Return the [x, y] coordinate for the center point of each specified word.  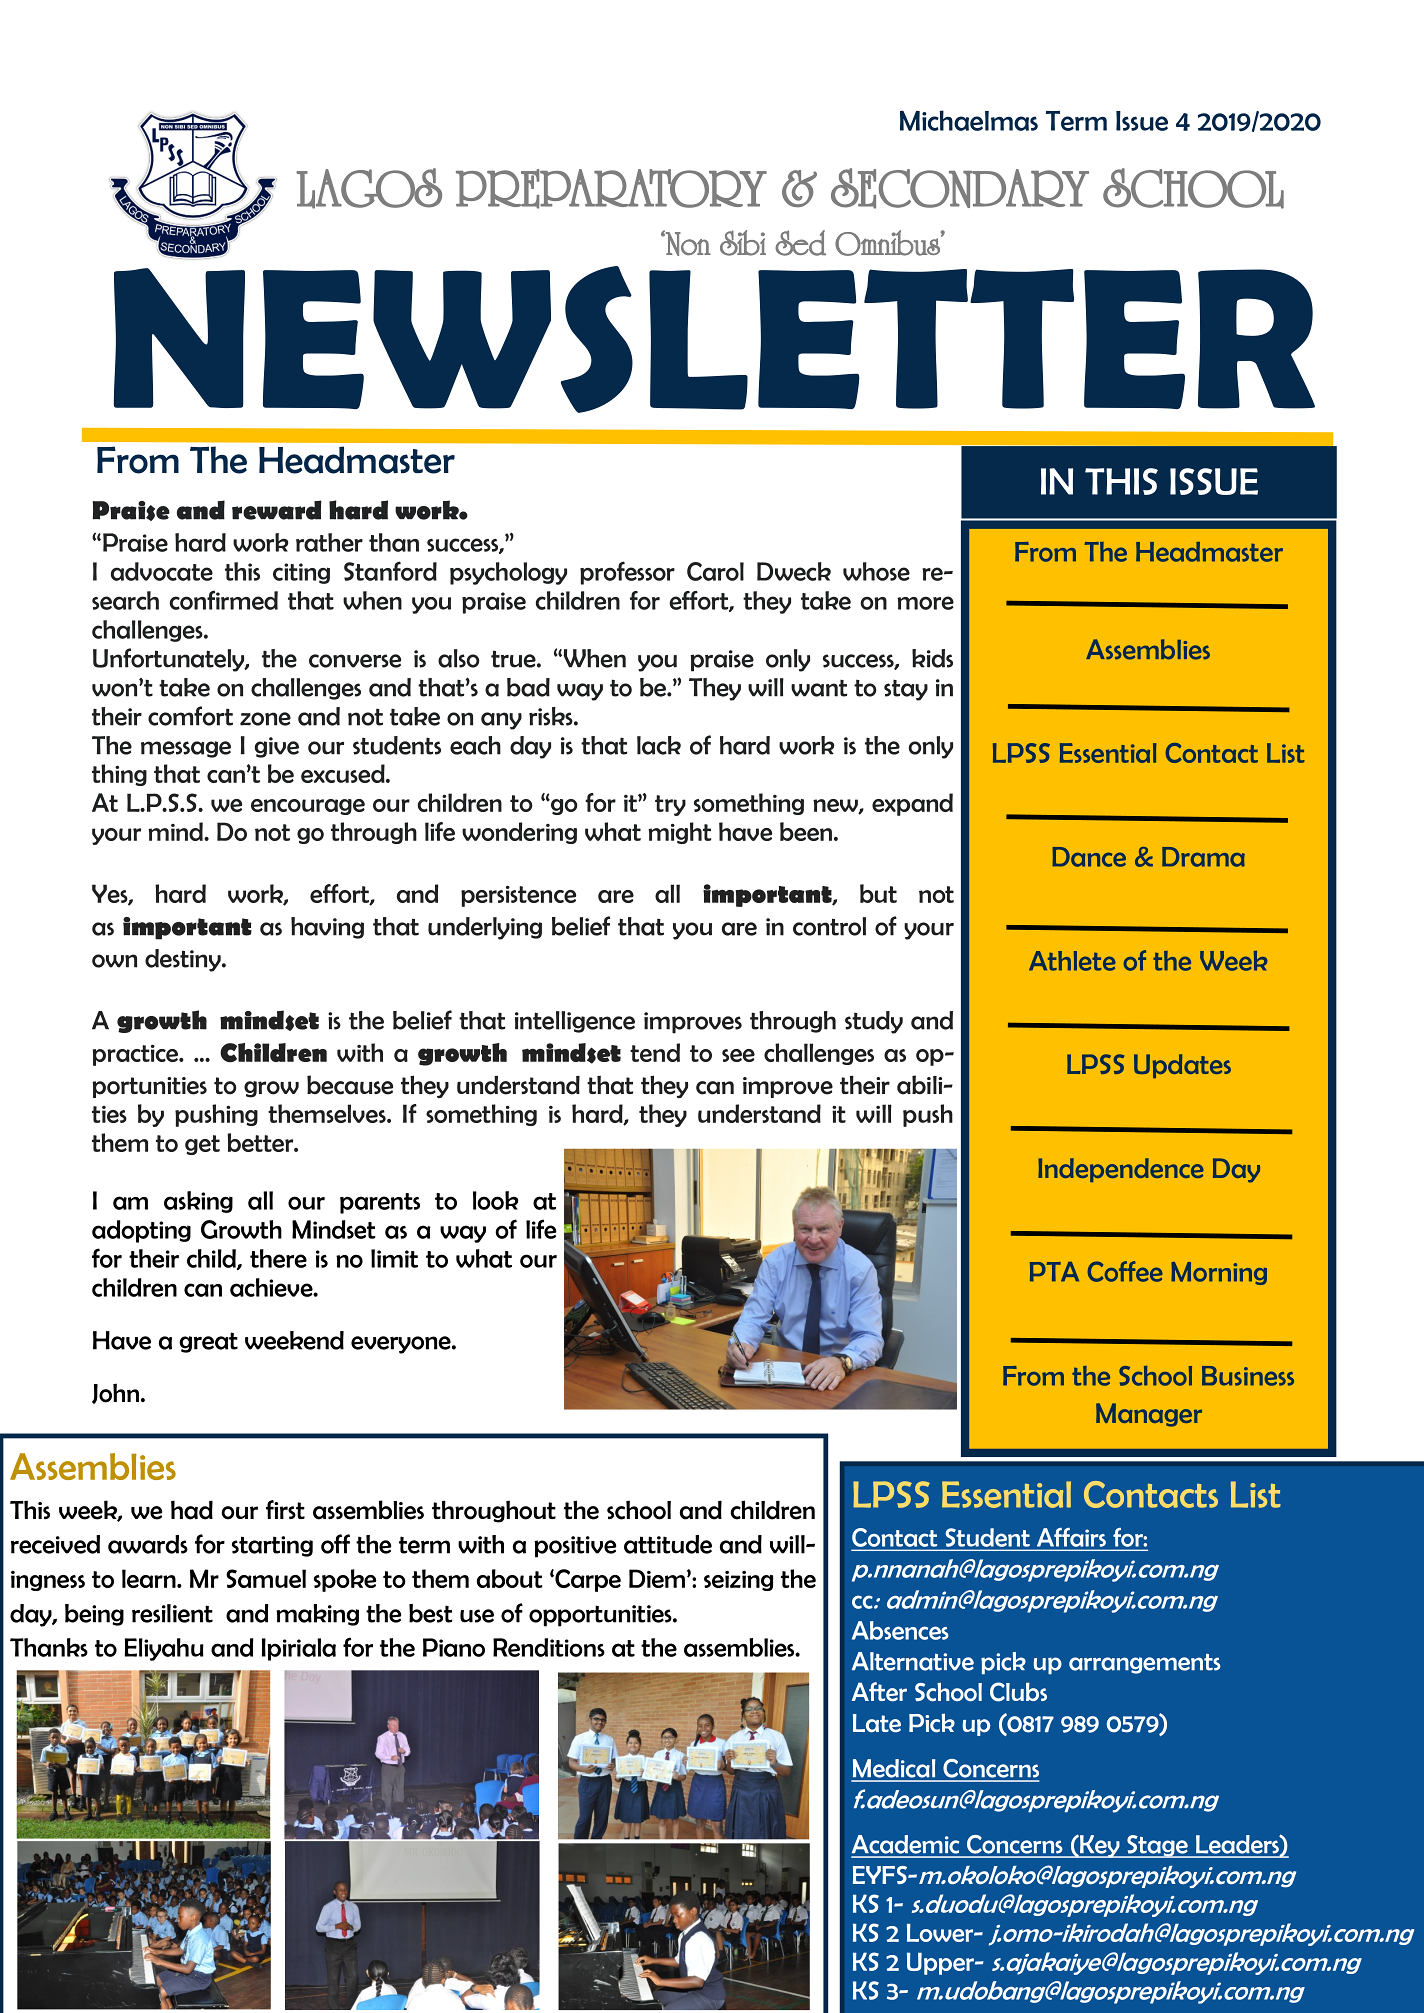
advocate [162, 571]
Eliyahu [164, 1649]
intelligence [575, 1022]
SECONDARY [960, 188]
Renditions [549, 1647]
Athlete [1072, 961]
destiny [184, 960]
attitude [668, 1544]
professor [627, 573]
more [925, 603]
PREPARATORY [611, 189]
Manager [1149, 1415]
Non [687, 243]
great [208, 1342]
